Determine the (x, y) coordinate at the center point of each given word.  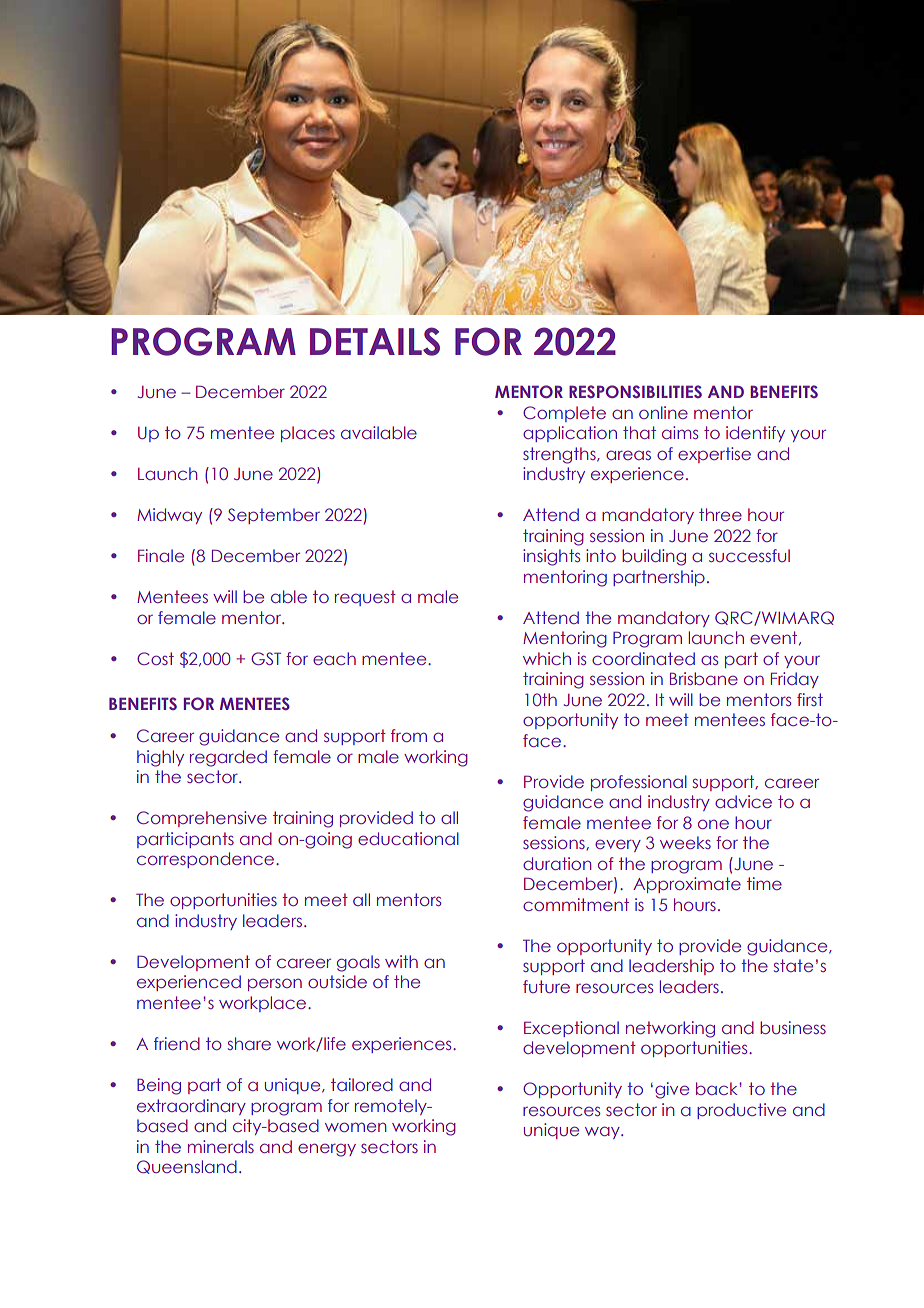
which (547, 658)
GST (266, 658)
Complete (564, 414)
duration (557, 863)
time (764, 883)
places (308, 434)
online (663, 412)
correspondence (207, 860)
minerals (221, 1146)
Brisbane (704, 678)
